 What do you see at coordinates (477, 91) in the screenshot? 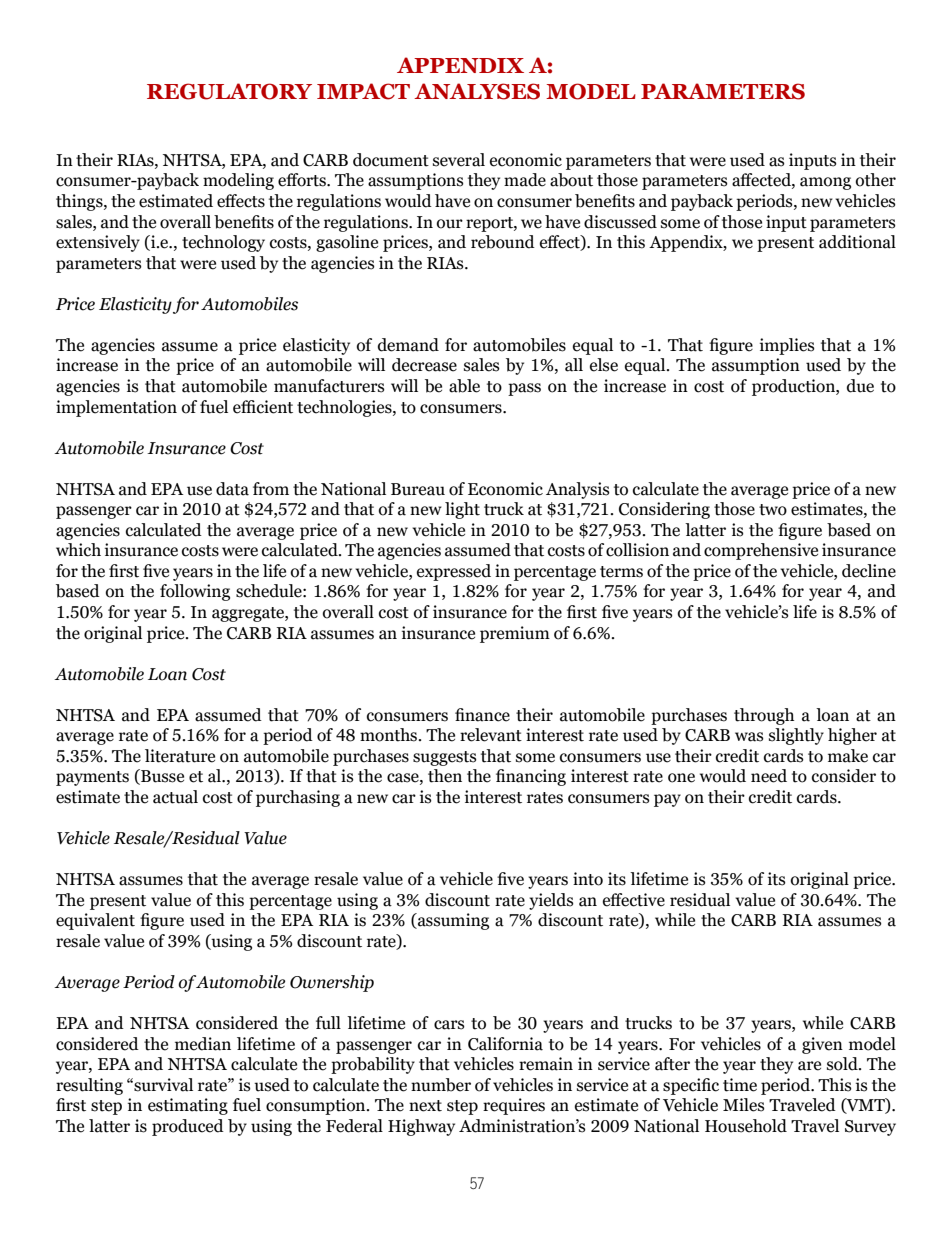
I see `ANALYSES` at bounding box center [477, 91].
